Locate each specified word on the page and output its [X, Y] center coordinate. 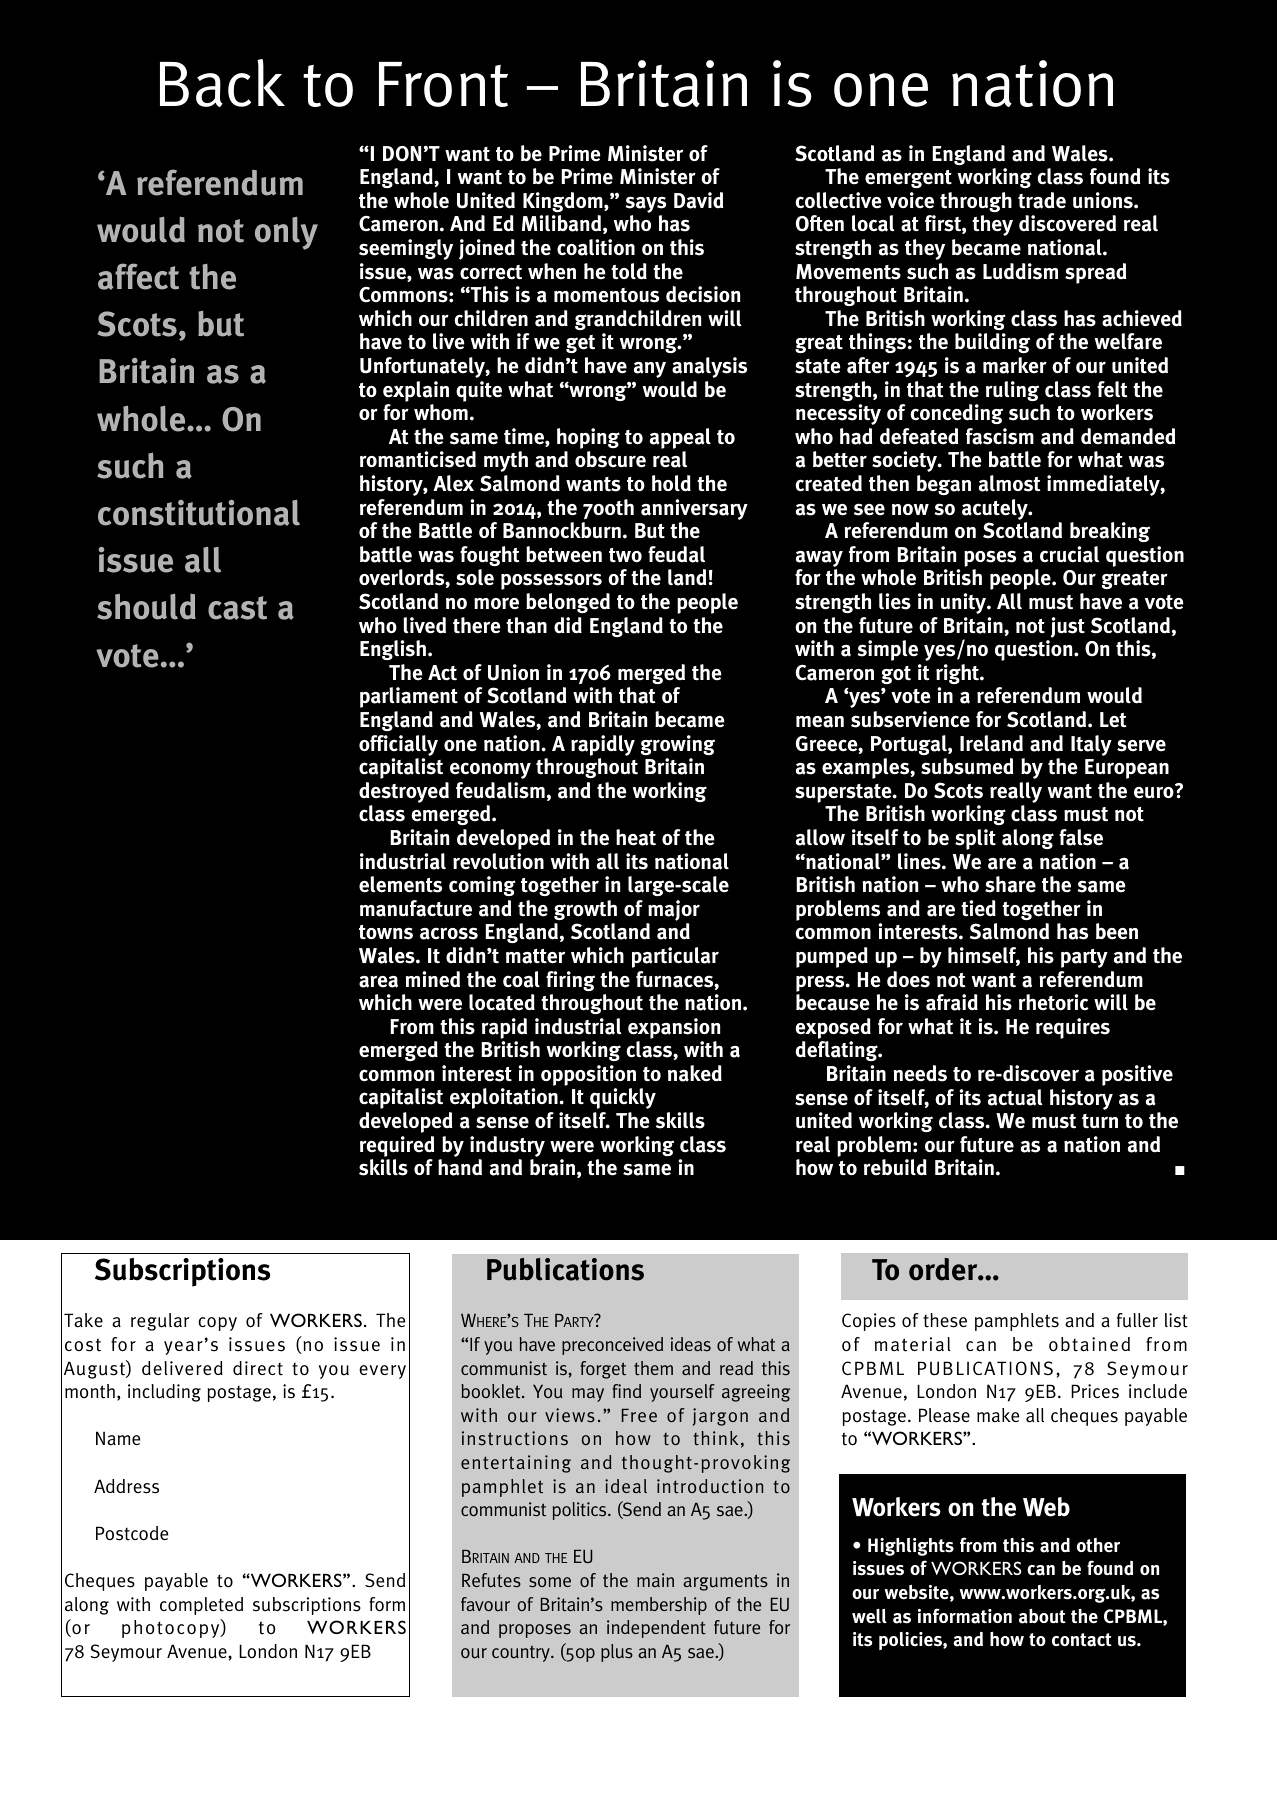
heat [636, 837]
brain [552, 1167]
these [945, 1320]
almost [1010, 483]
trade [1042, 200]
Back [222, 83]
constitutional [199, 513]
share [1010, 884]
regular [160, 1322]
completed [201, 1606]
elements [400, 884]
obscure [610, 459]
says [646, 206]
